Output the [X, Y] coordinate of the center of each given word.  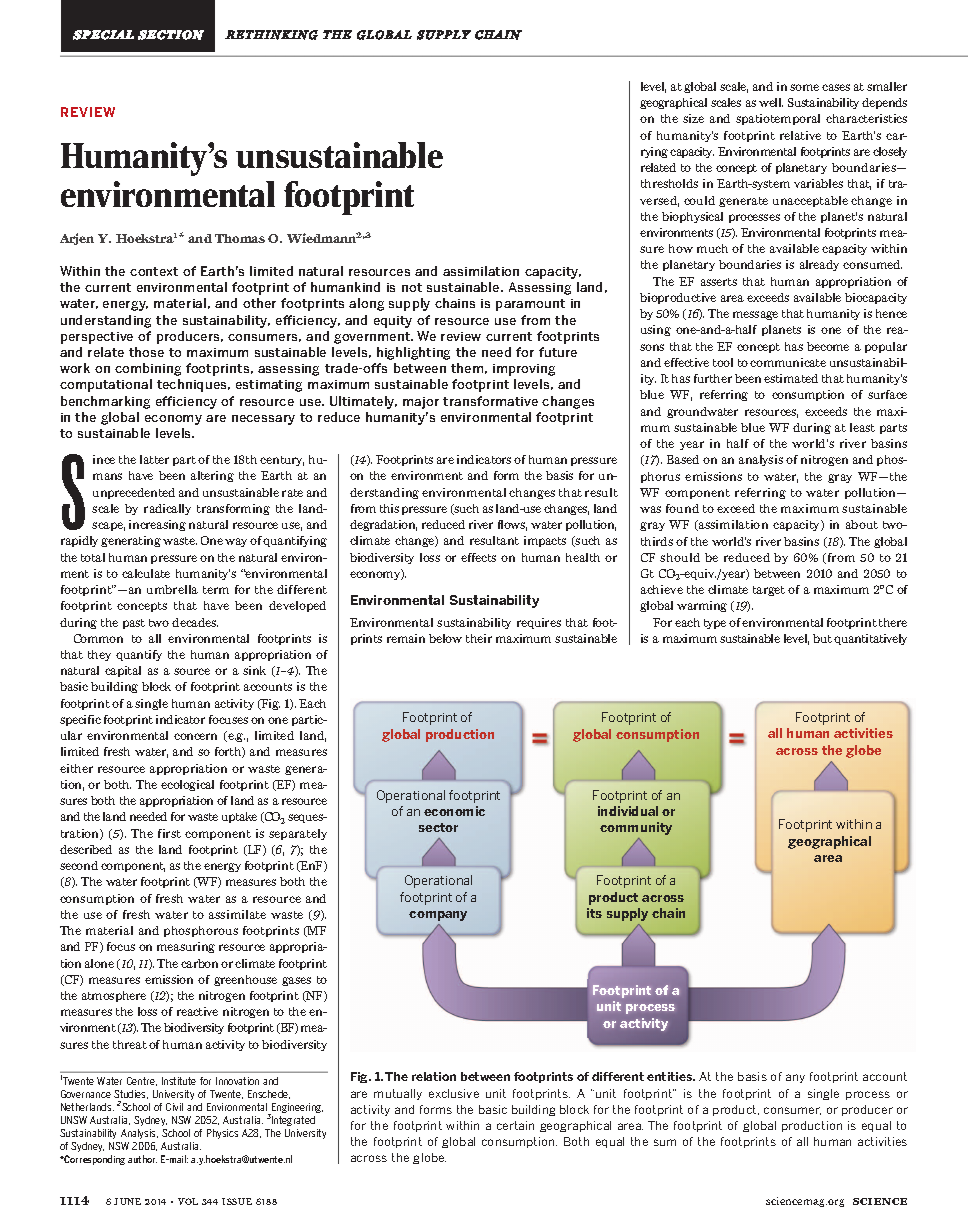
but [822, 638]
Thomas [240, 238]
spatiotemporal [778, 119]
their [479, 638]
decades [195, 622]
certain [515, 1125]
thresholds [669, 183]
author [142, 1159]
